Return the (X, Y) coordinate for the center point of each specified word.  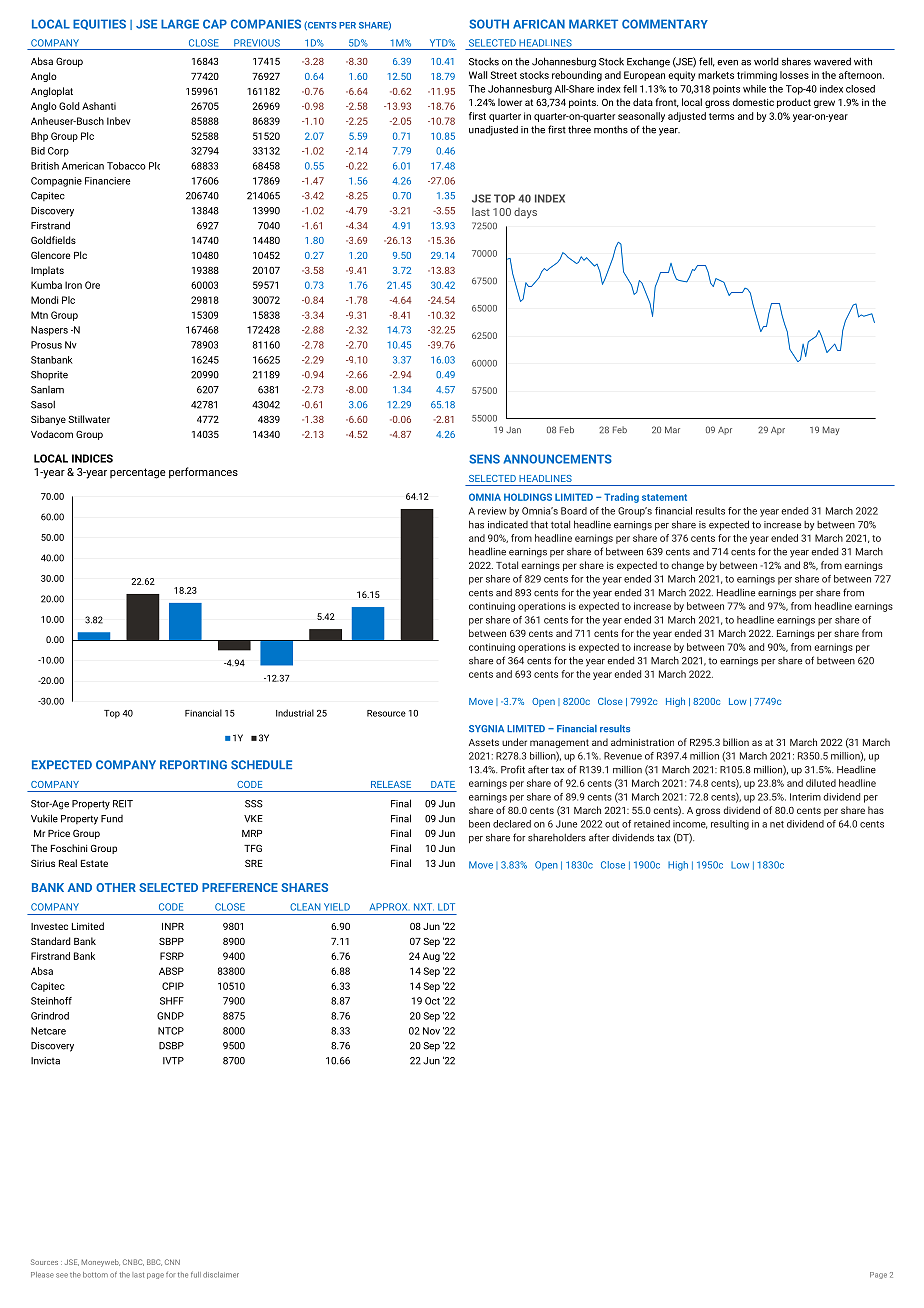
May (831, 430)
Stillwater (89, 419)
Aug (431, 957)
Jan (514, 430)
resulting (730, 825)
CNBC (133, 1262)
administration (642, 742)
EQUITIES (99, 24)
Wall (478, 75)
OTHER (116, 887)
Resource (386, 713)
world (766, 61)
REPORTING (193, 765)
